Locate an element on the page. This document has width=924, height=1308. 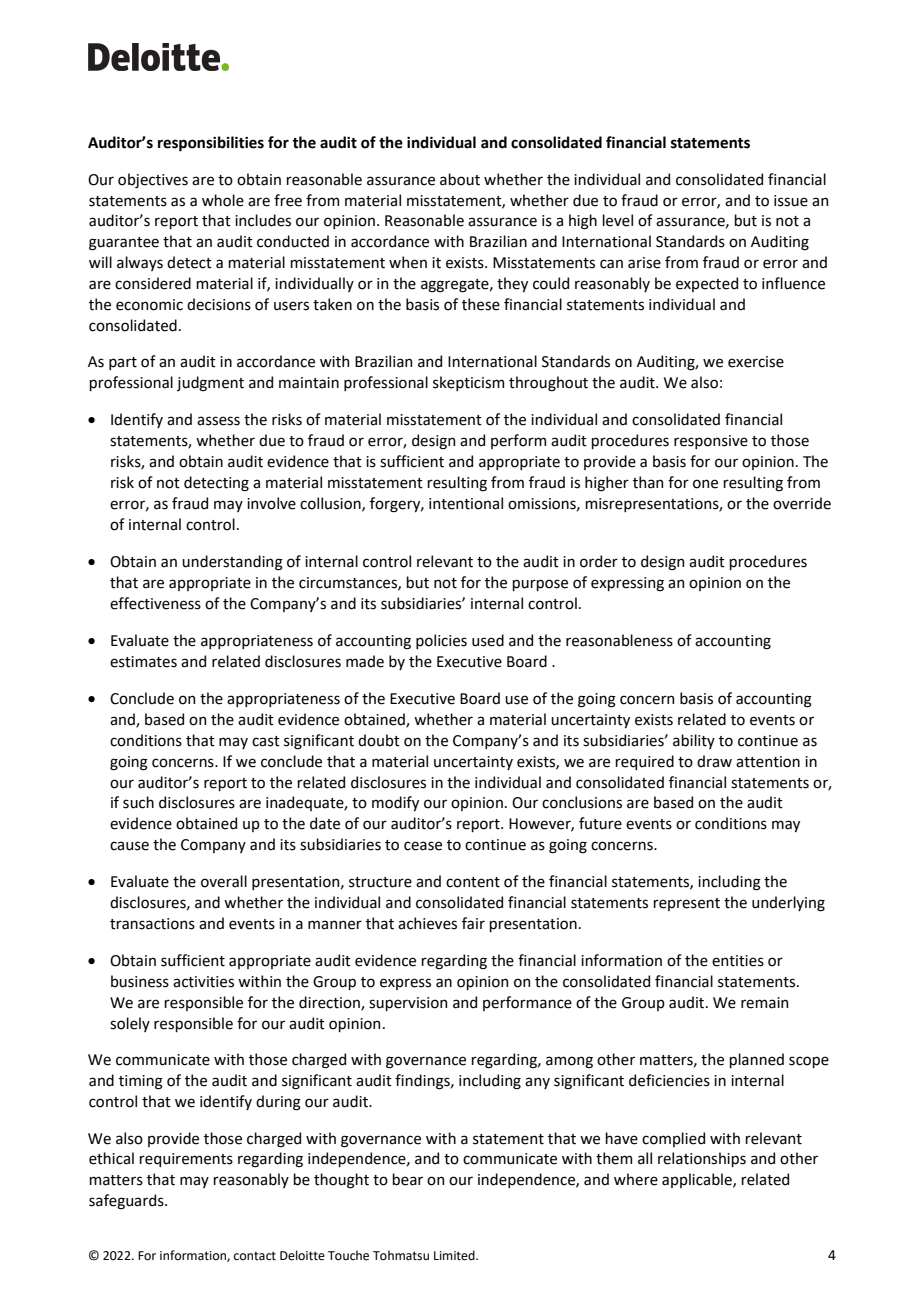
underlying is located at coordinates (788, 904).
